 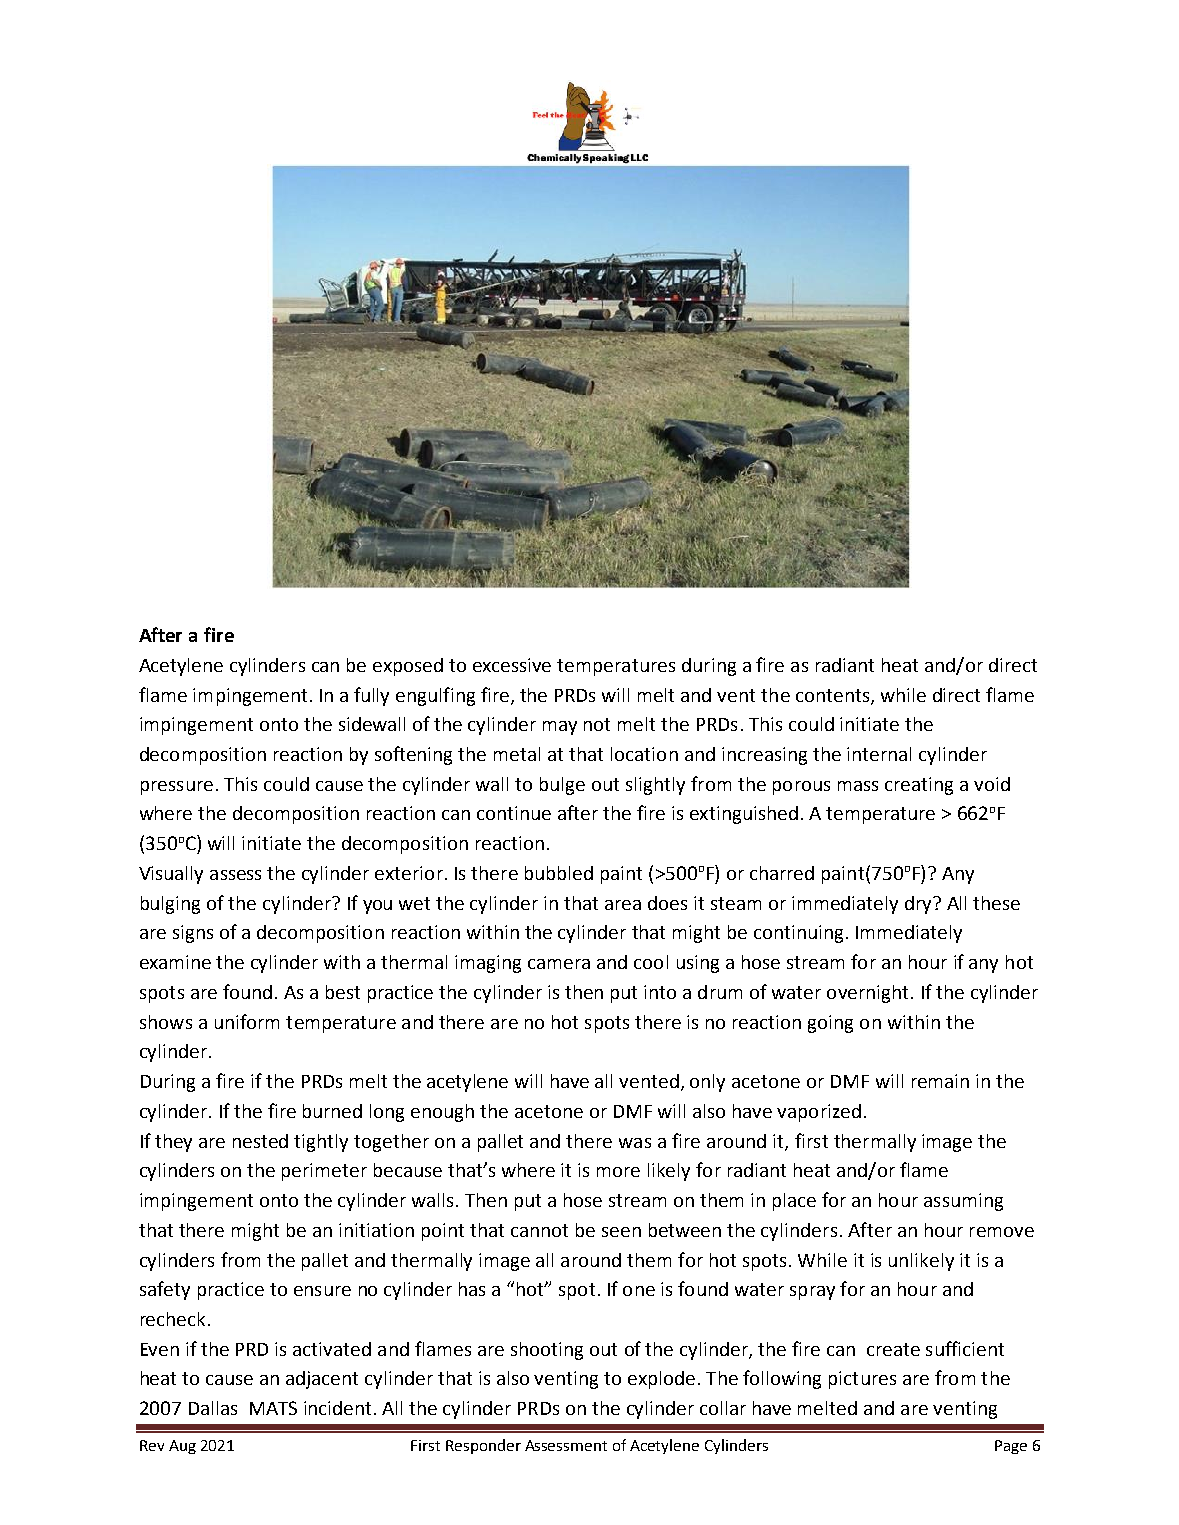 I want to click on fully, so click(x=371, y=696).
